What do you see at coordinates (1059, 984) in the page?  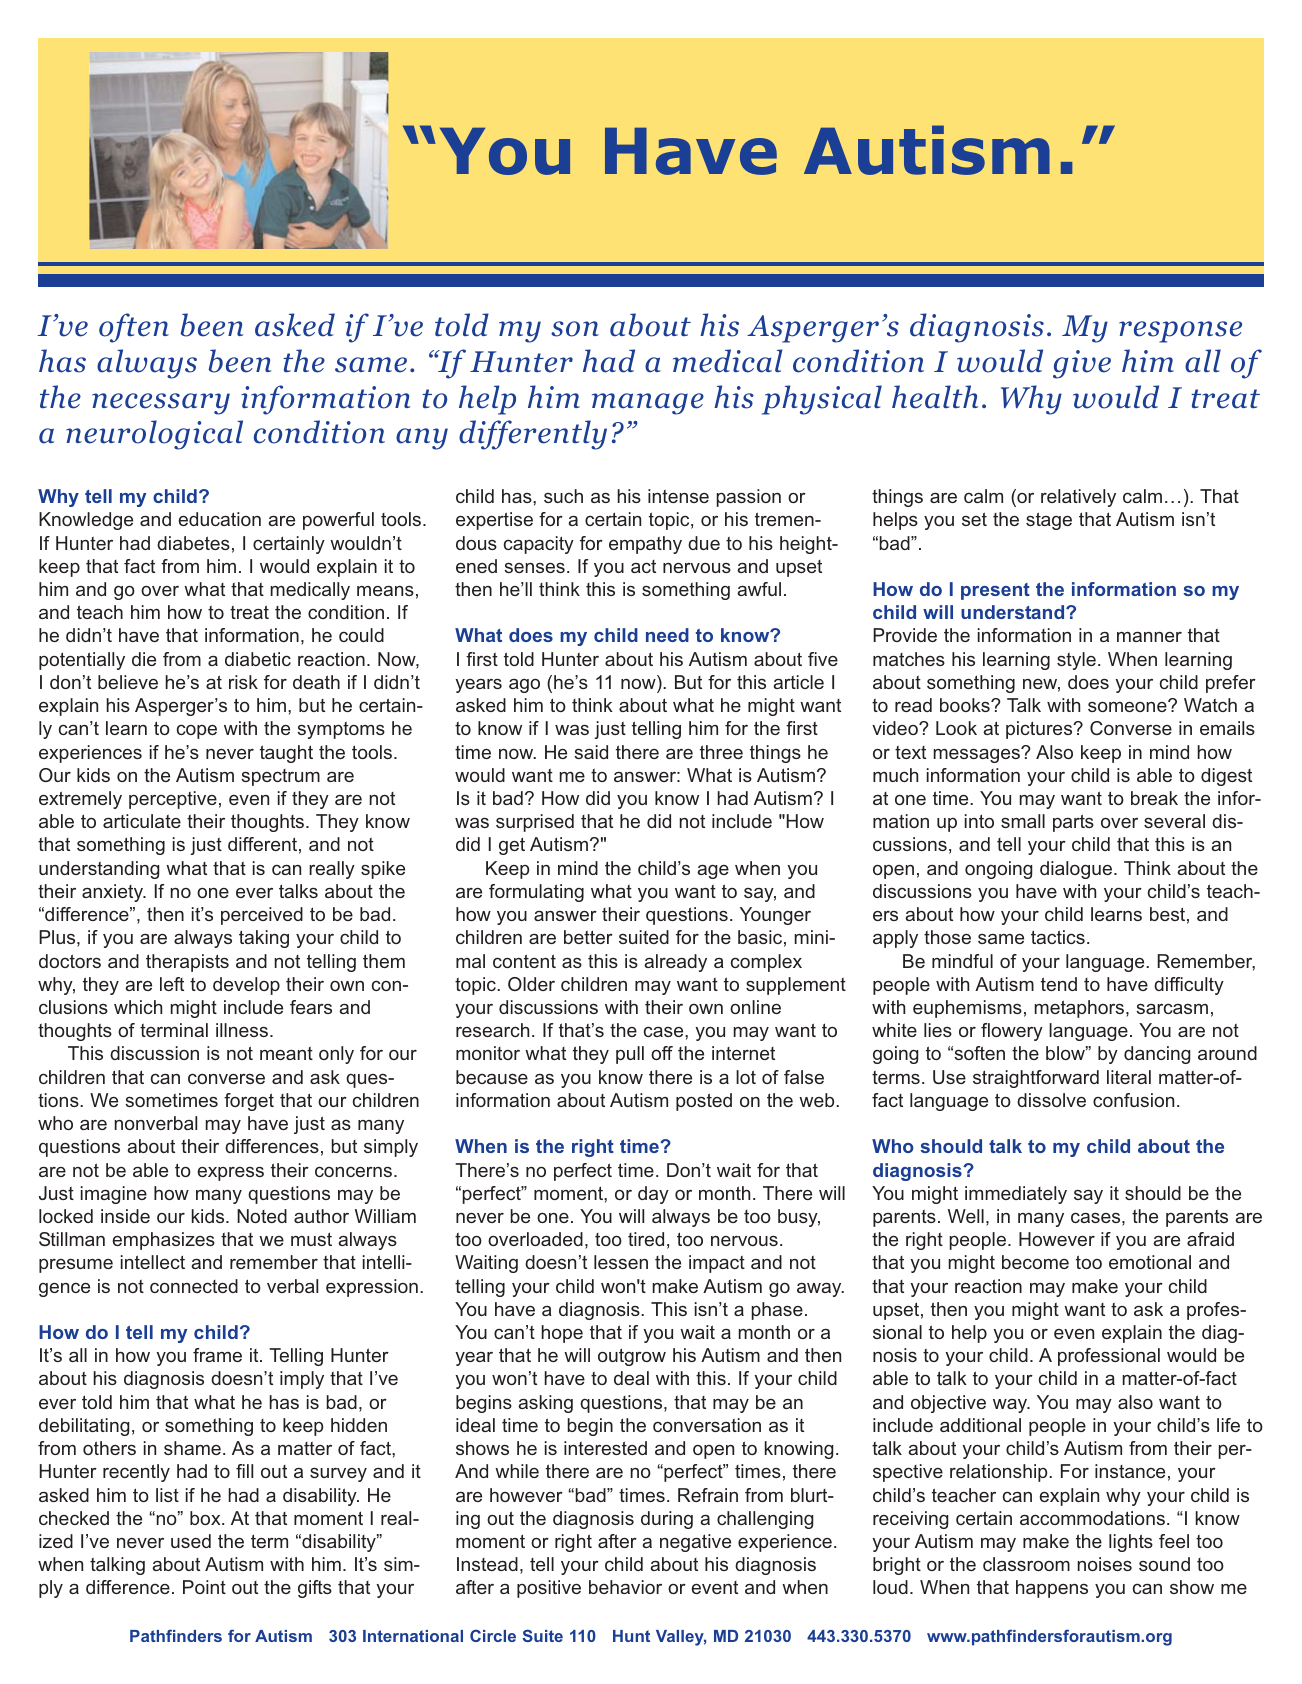 I see `tend` at bounding box center [1059, 984].
